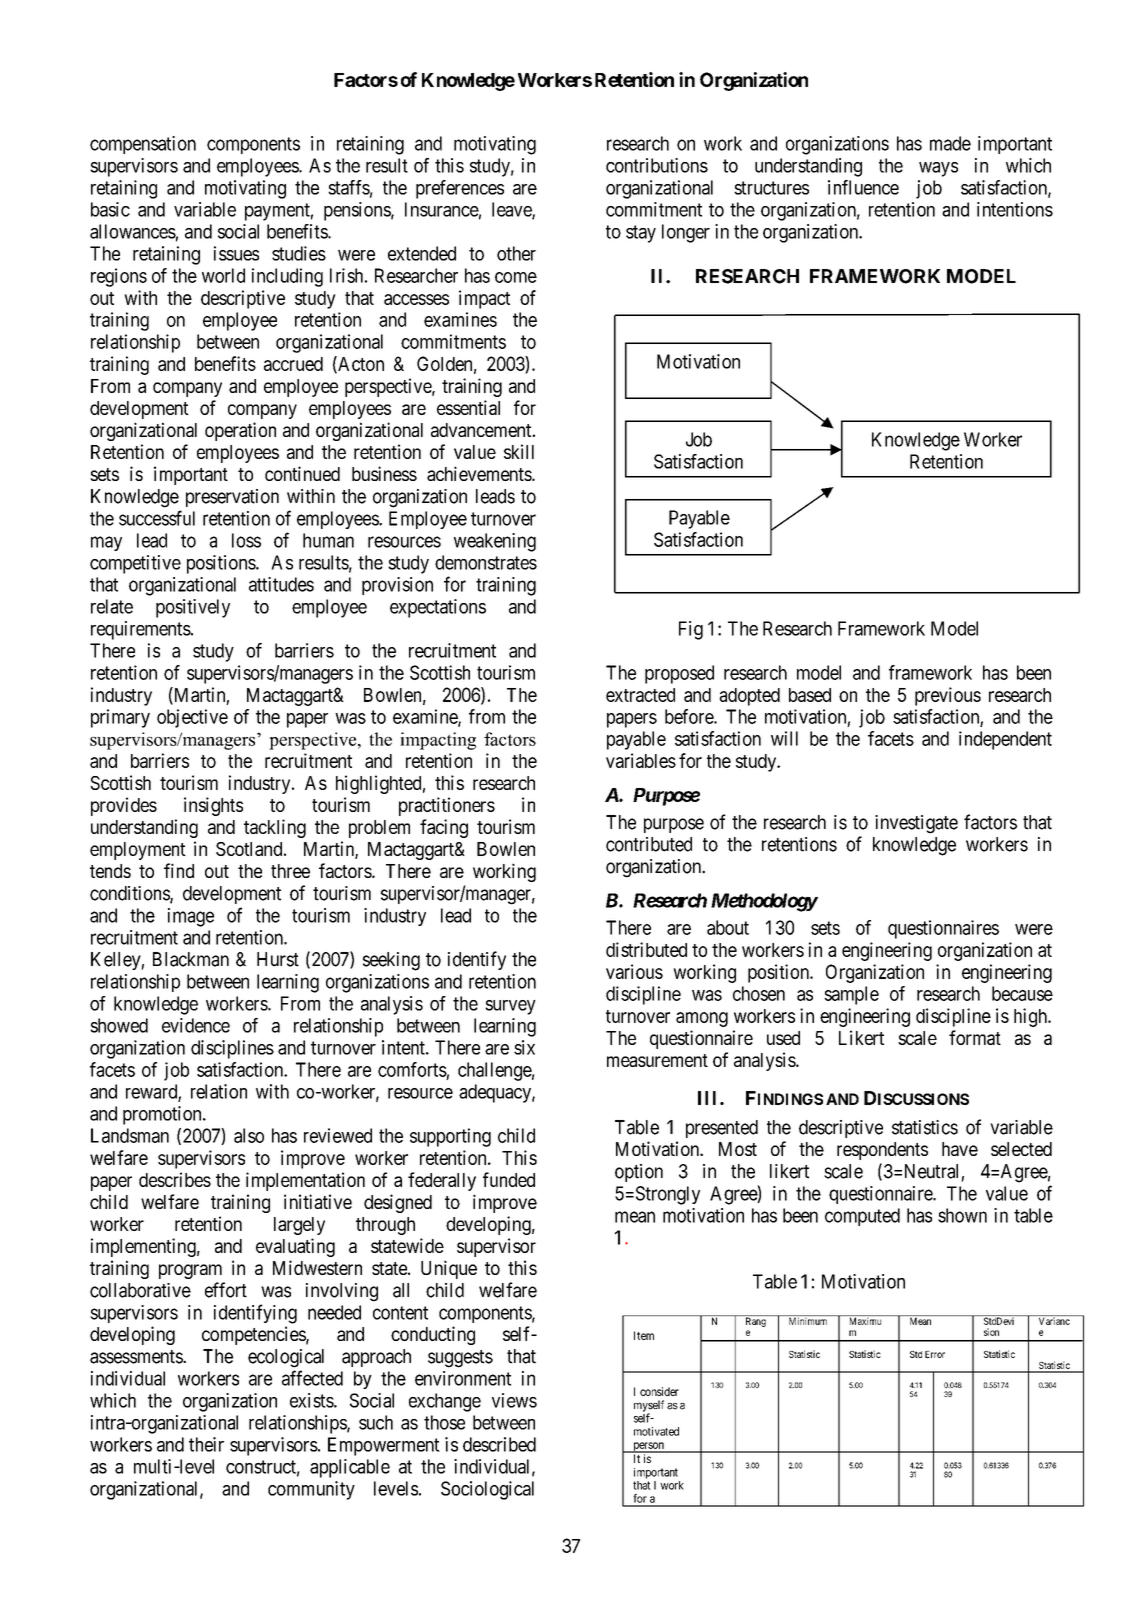 The image size is (1142, 1614). Describe the element at coordinates (512, 210) in the page. I see `leave` at that location.
